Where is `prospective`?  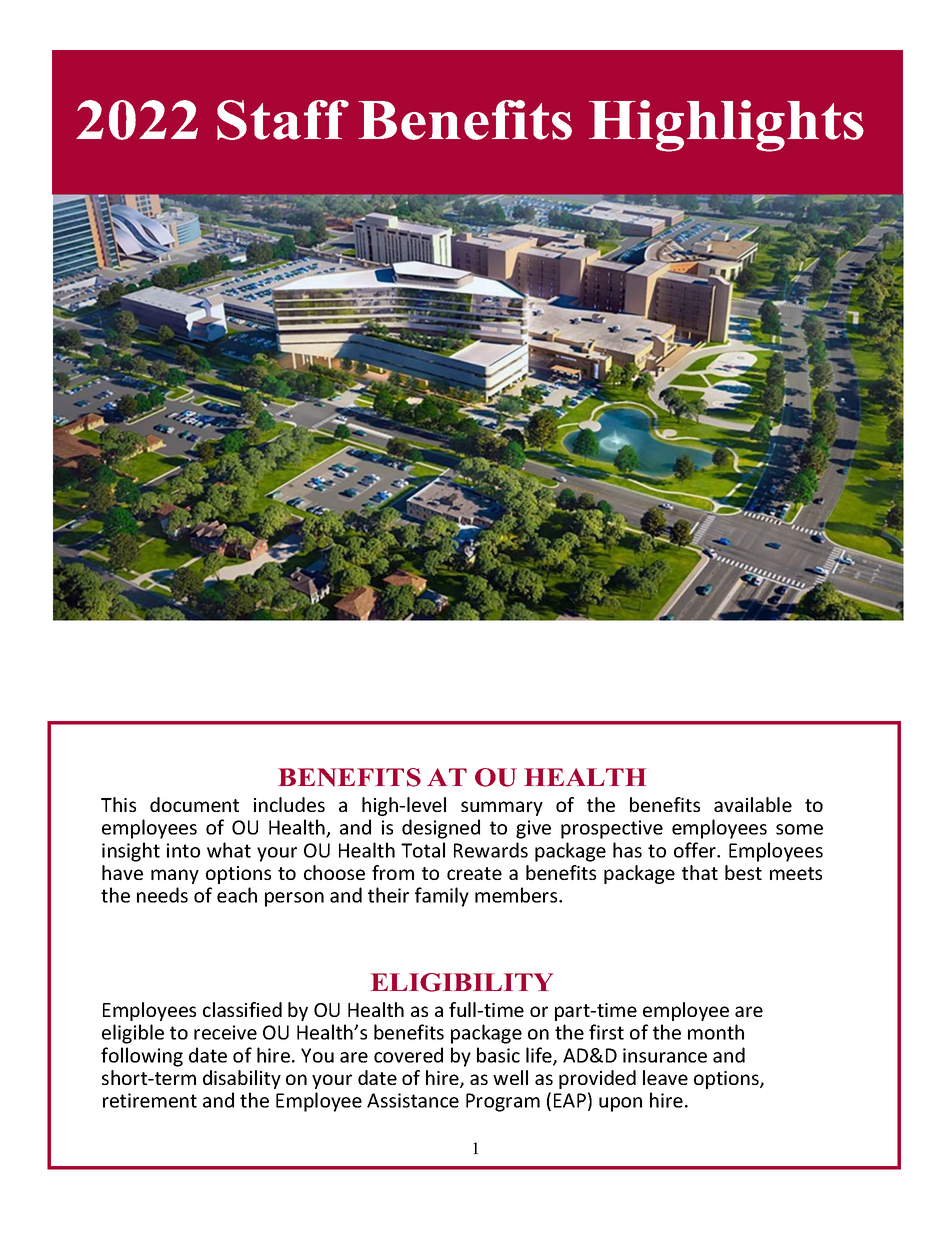 prospective is located at coordinates (612, 829).
